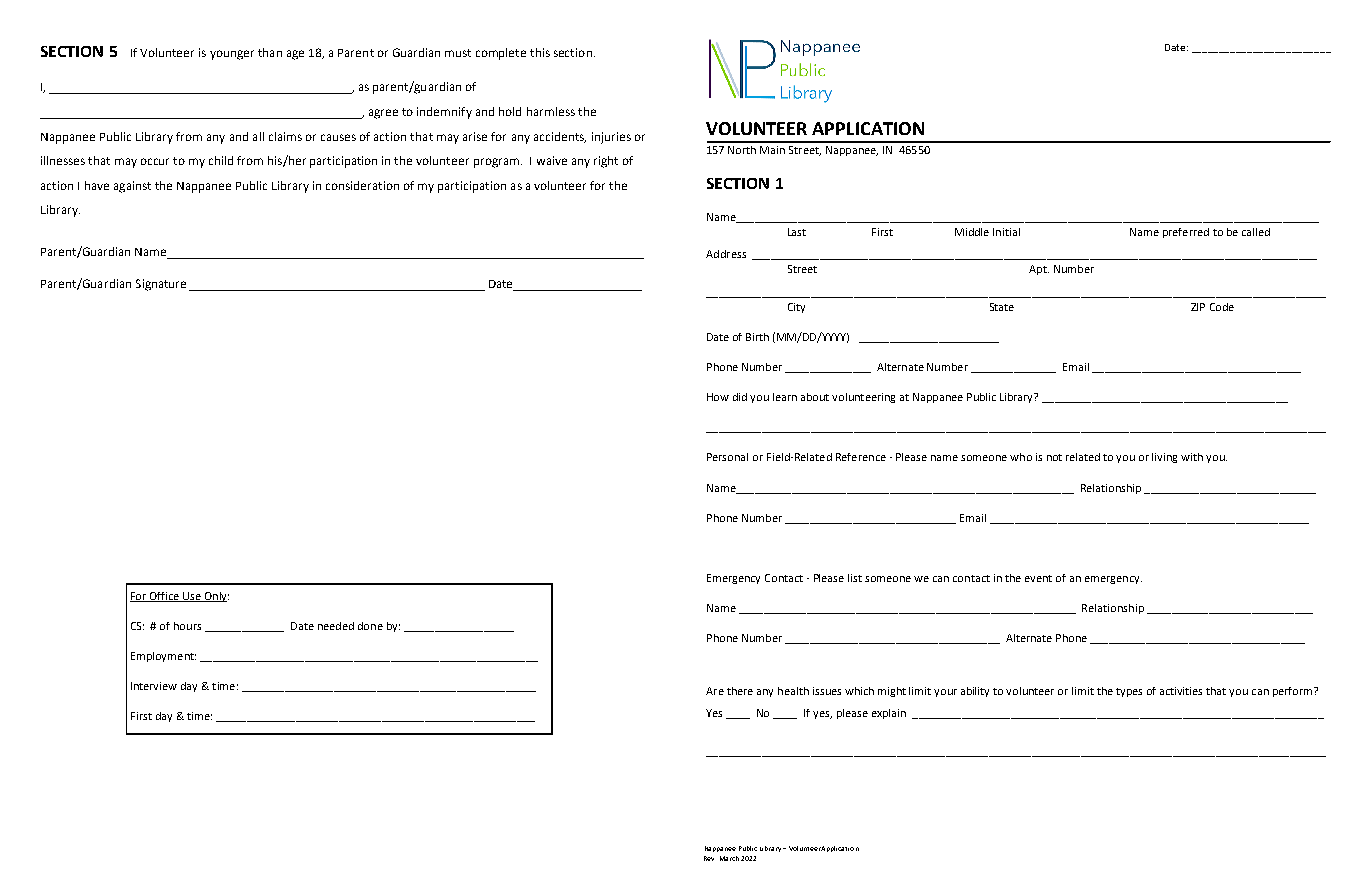 This screenshot has height=887, width=1372. Describe the element at coordinates (154, 686) in the screenshot. I see `Interview` at that location.
